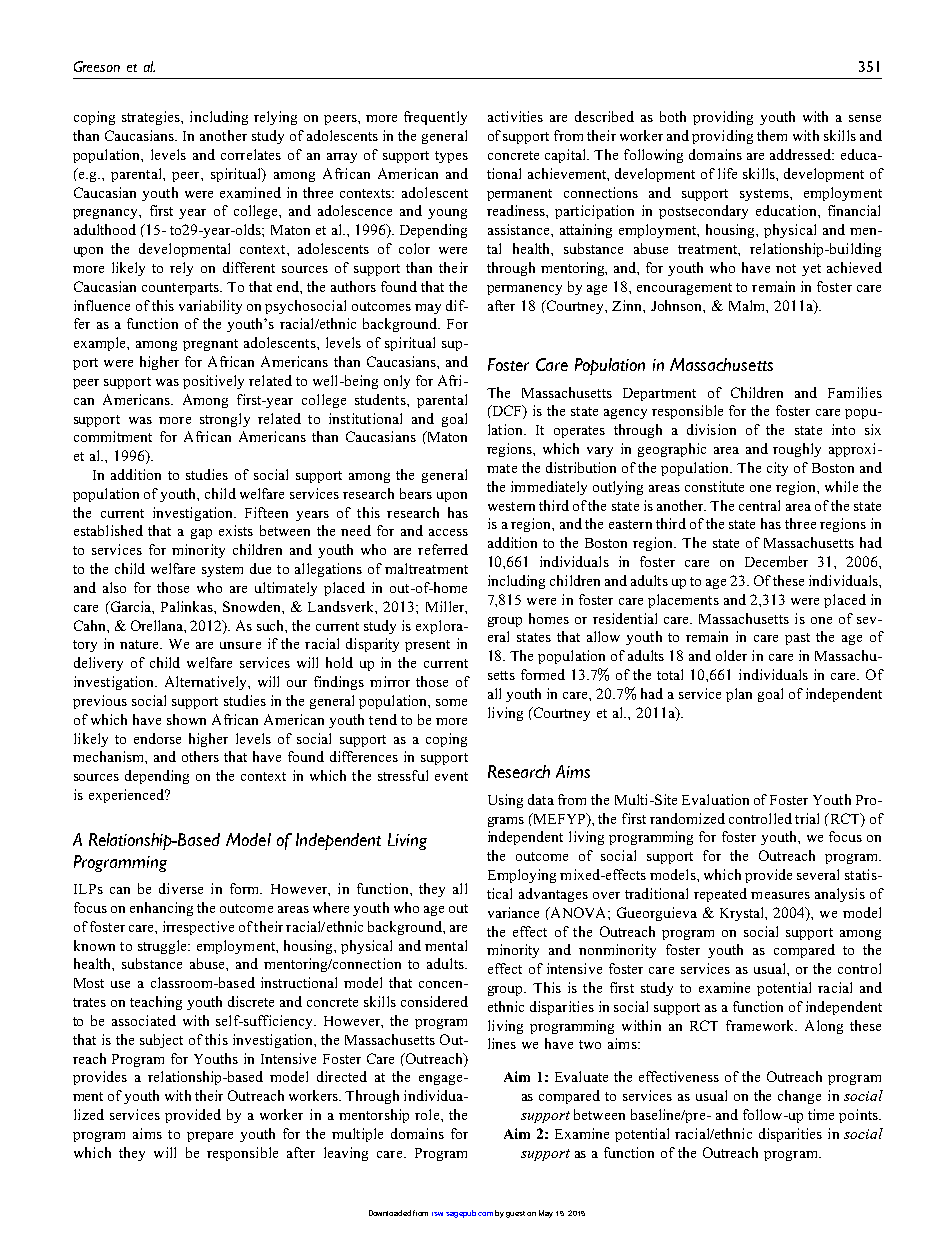 The image size is (952, 1233). I want to click on them, so click(772, 135).
